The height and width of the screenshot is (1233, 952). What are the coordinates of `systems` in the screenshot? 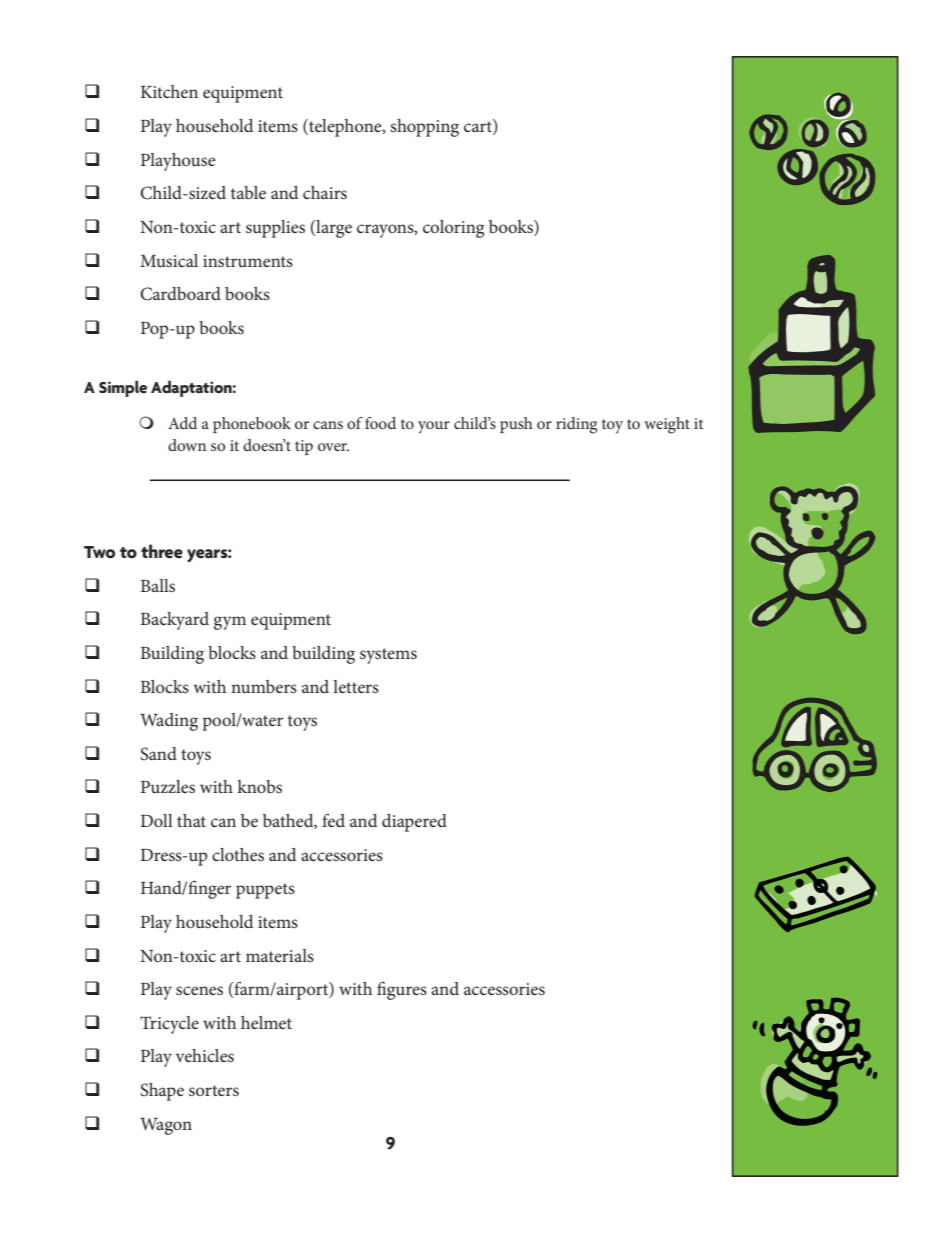 It's located at (388, 656).
